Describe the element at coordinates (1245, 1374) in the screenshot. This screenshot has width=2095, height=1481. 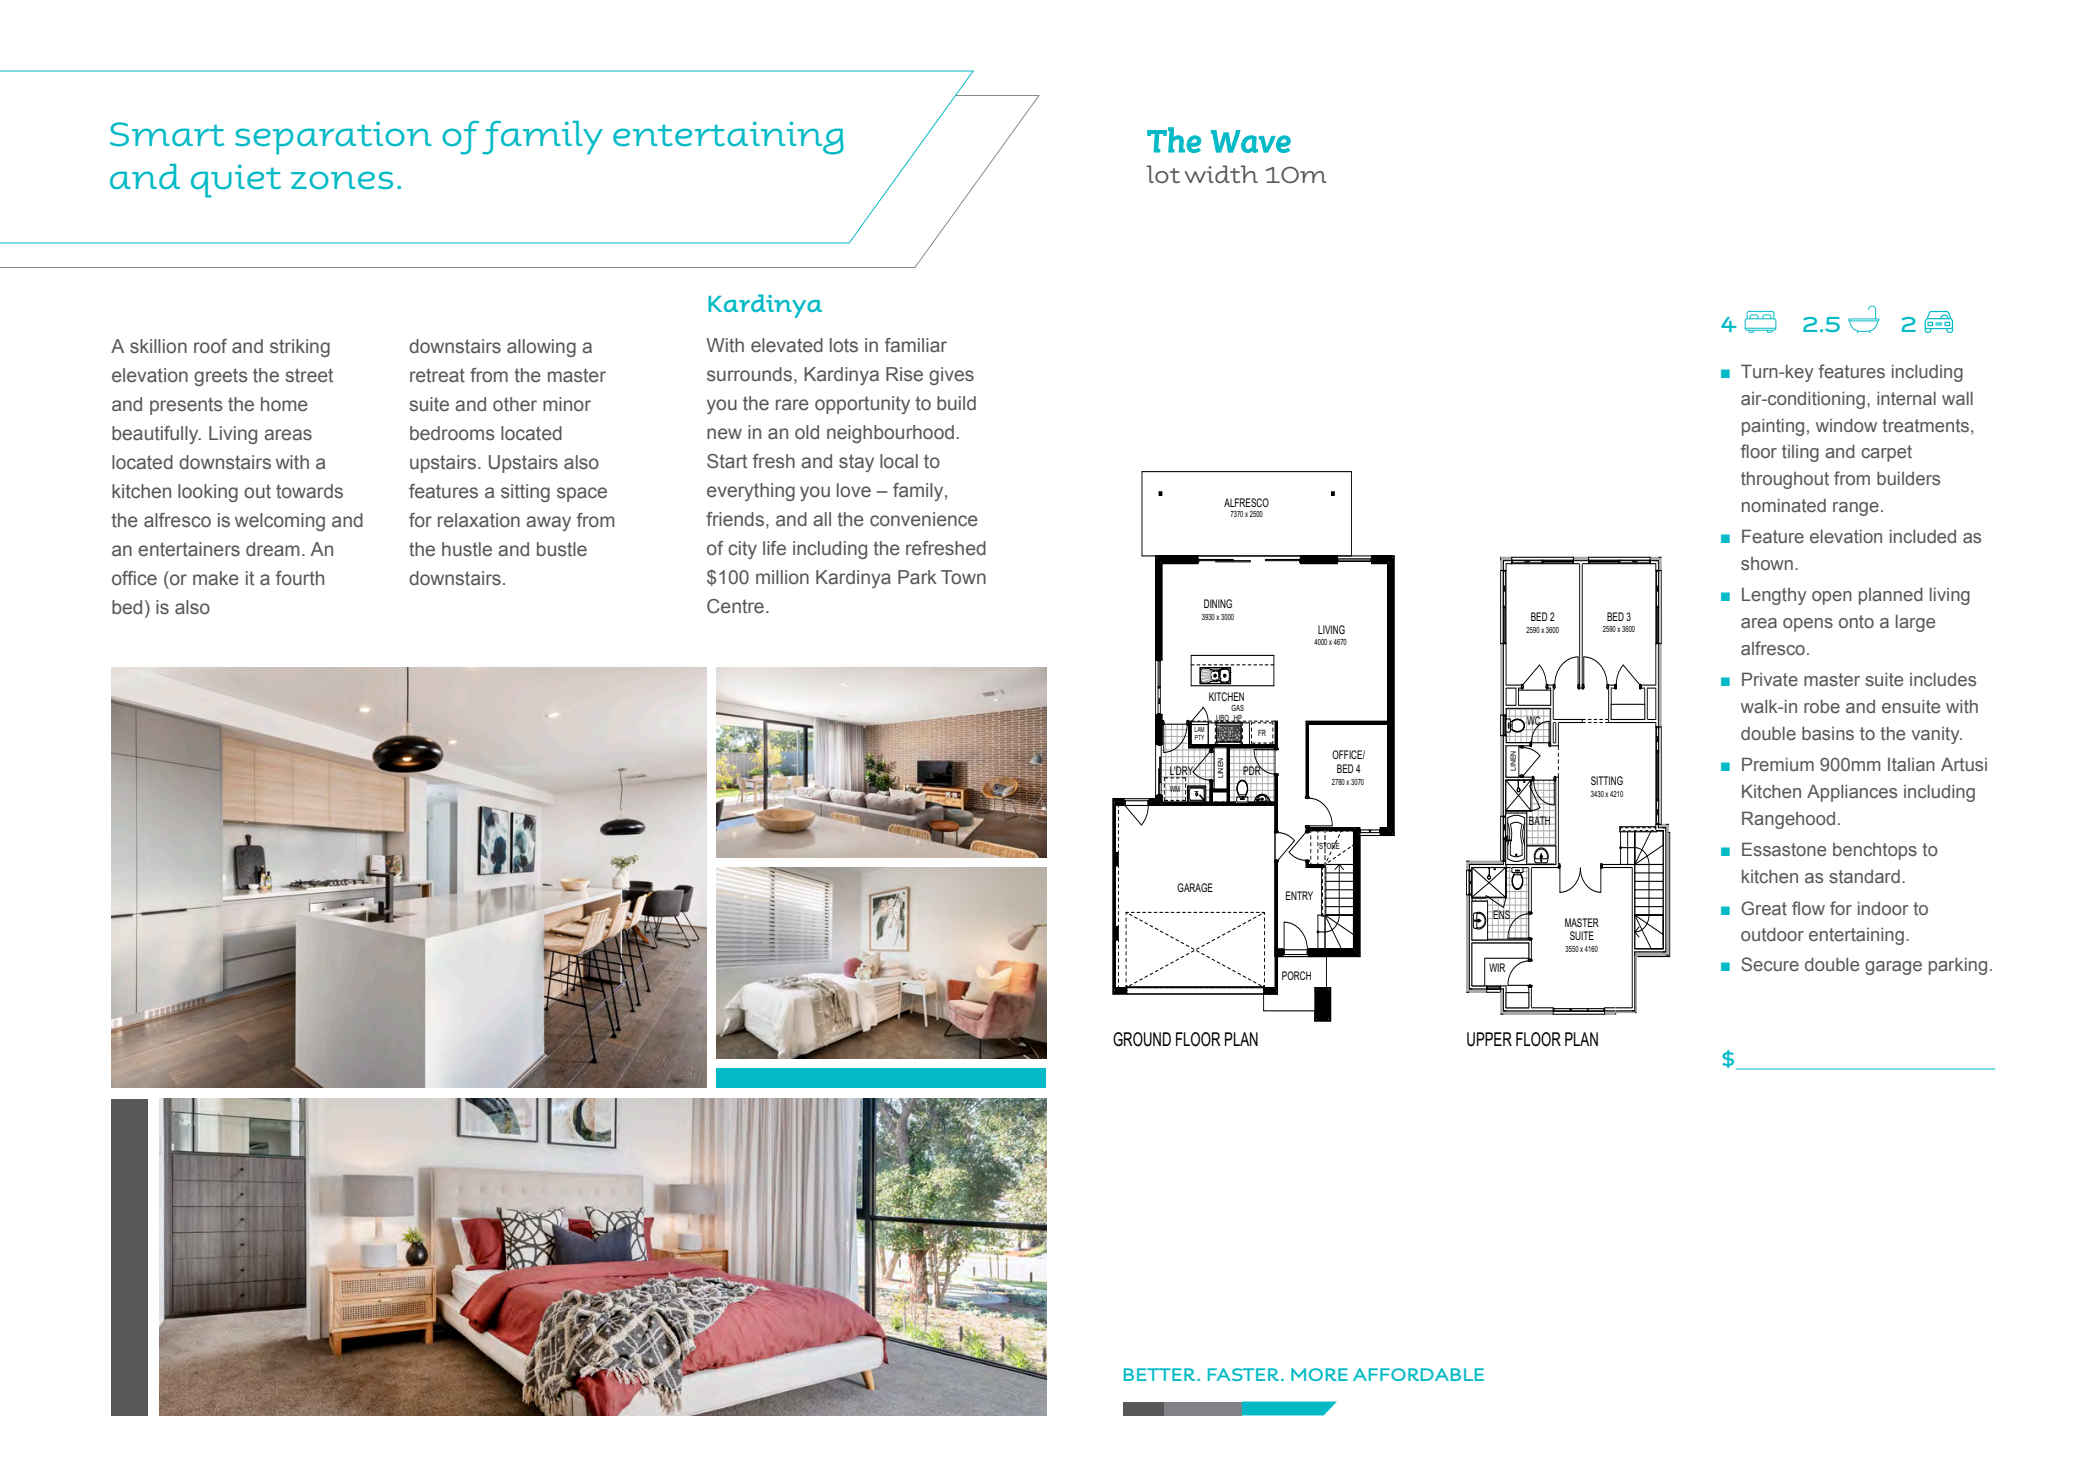
I see `FASTER` at that location.
